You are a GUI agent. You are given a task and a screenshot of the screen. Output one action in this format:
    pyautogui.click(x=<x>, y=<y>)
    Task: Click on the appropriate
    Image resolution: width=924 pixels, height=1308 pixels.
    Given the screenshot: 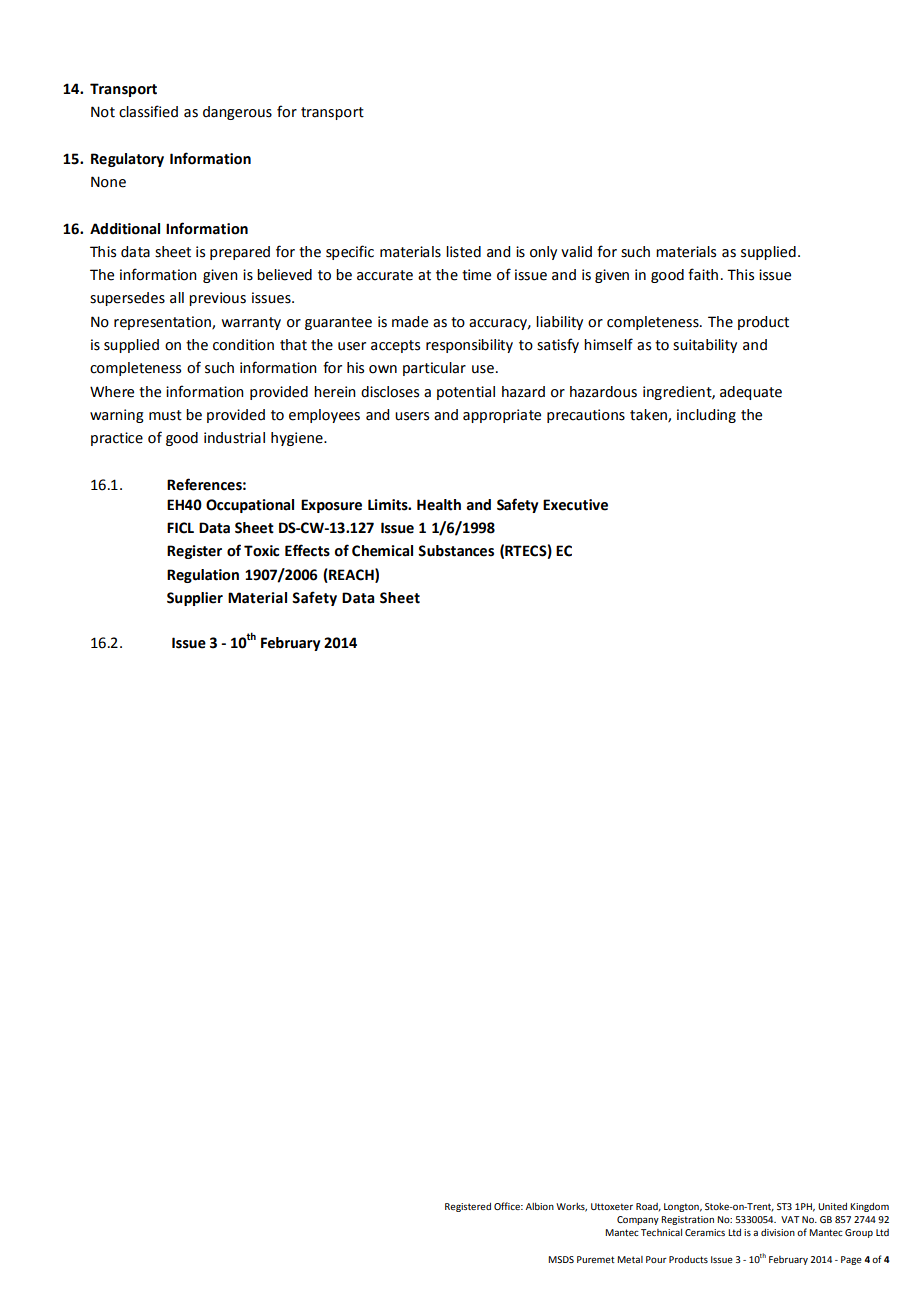 What is the action you would take?
    pyautogui.click(x=502, y=416)
